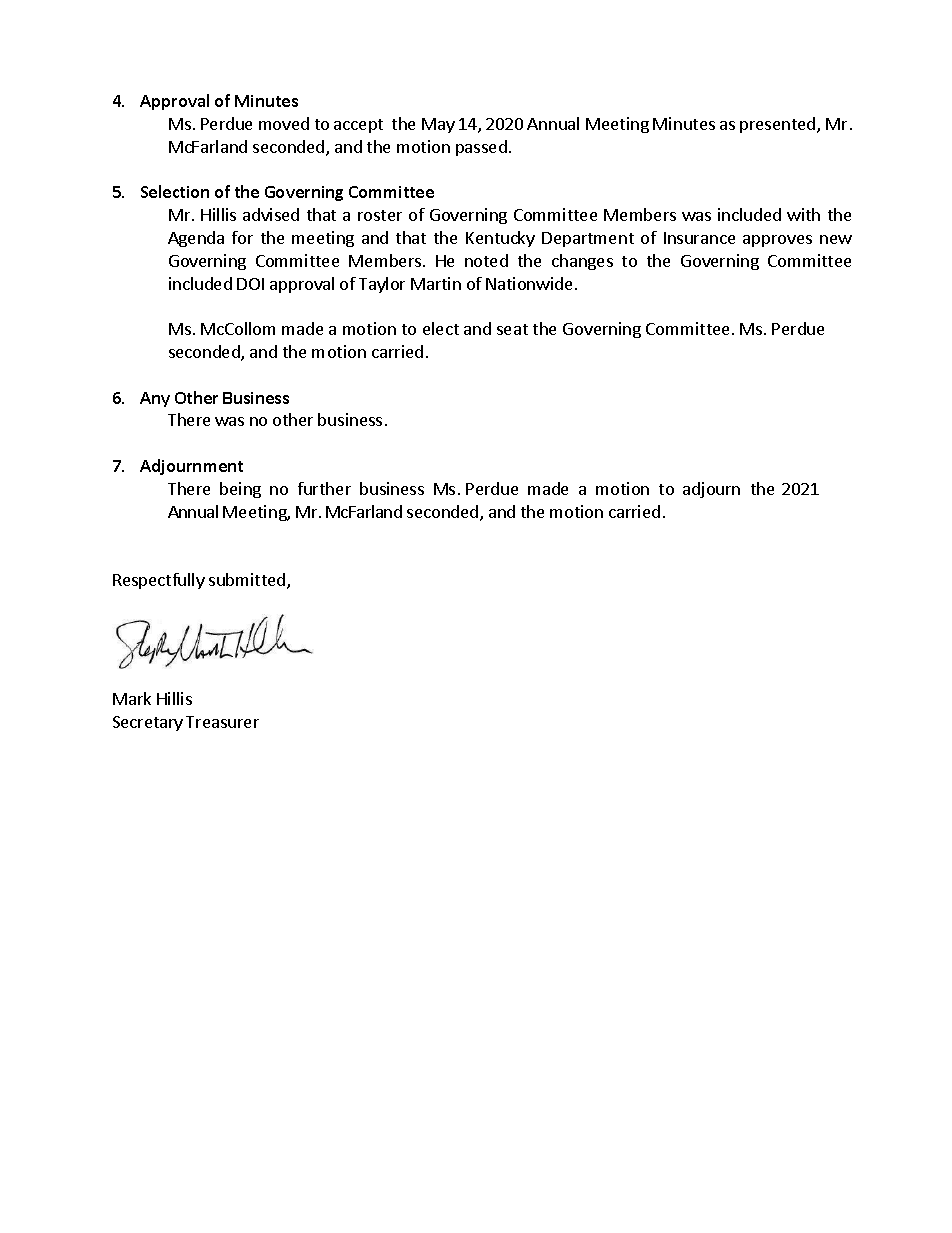 The image size is (952, 1233). I want to click on seat, so click(512, 329).
